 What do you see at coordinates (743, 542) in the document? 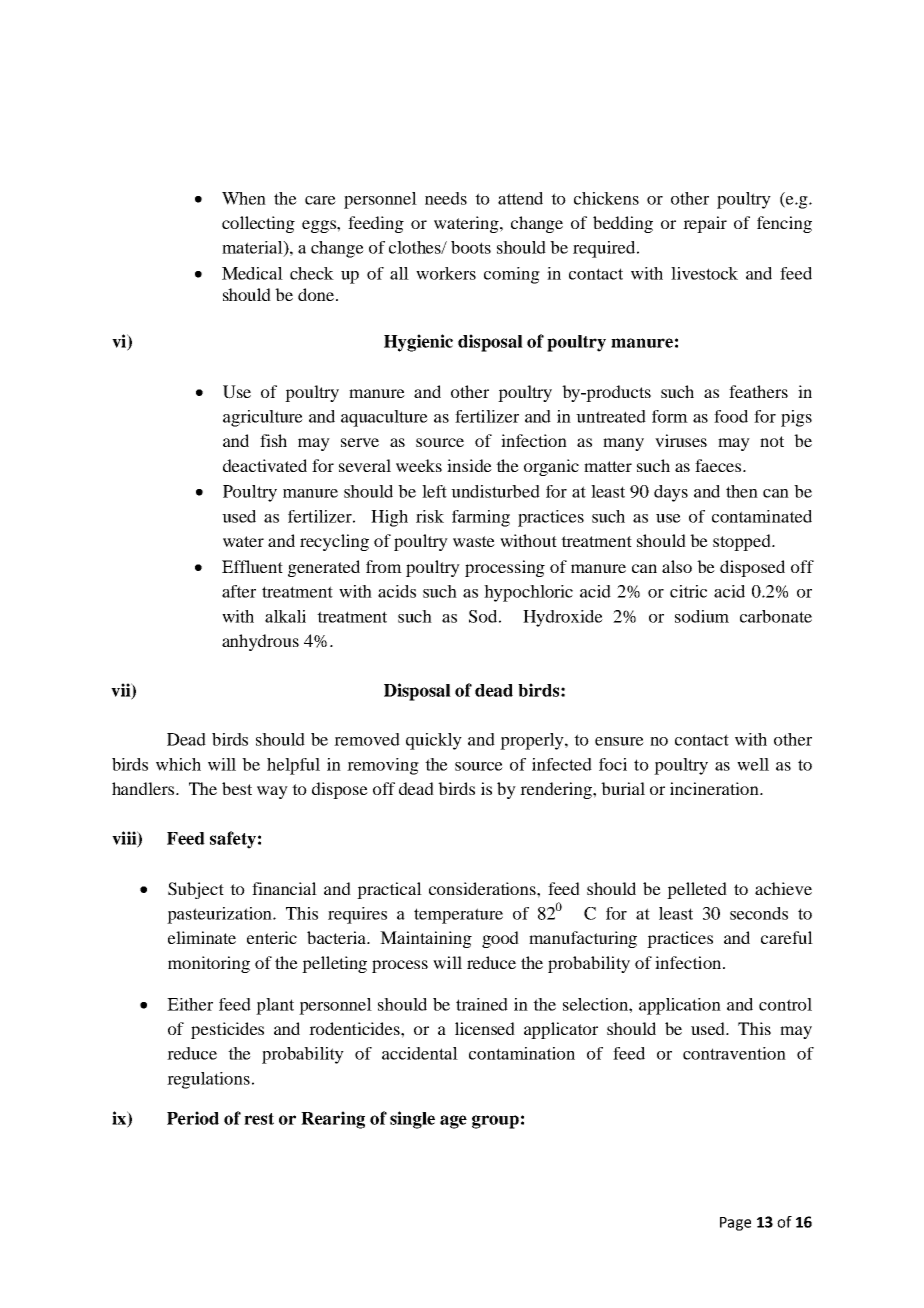
I see `stopped` at bounding box center [743, 542].
